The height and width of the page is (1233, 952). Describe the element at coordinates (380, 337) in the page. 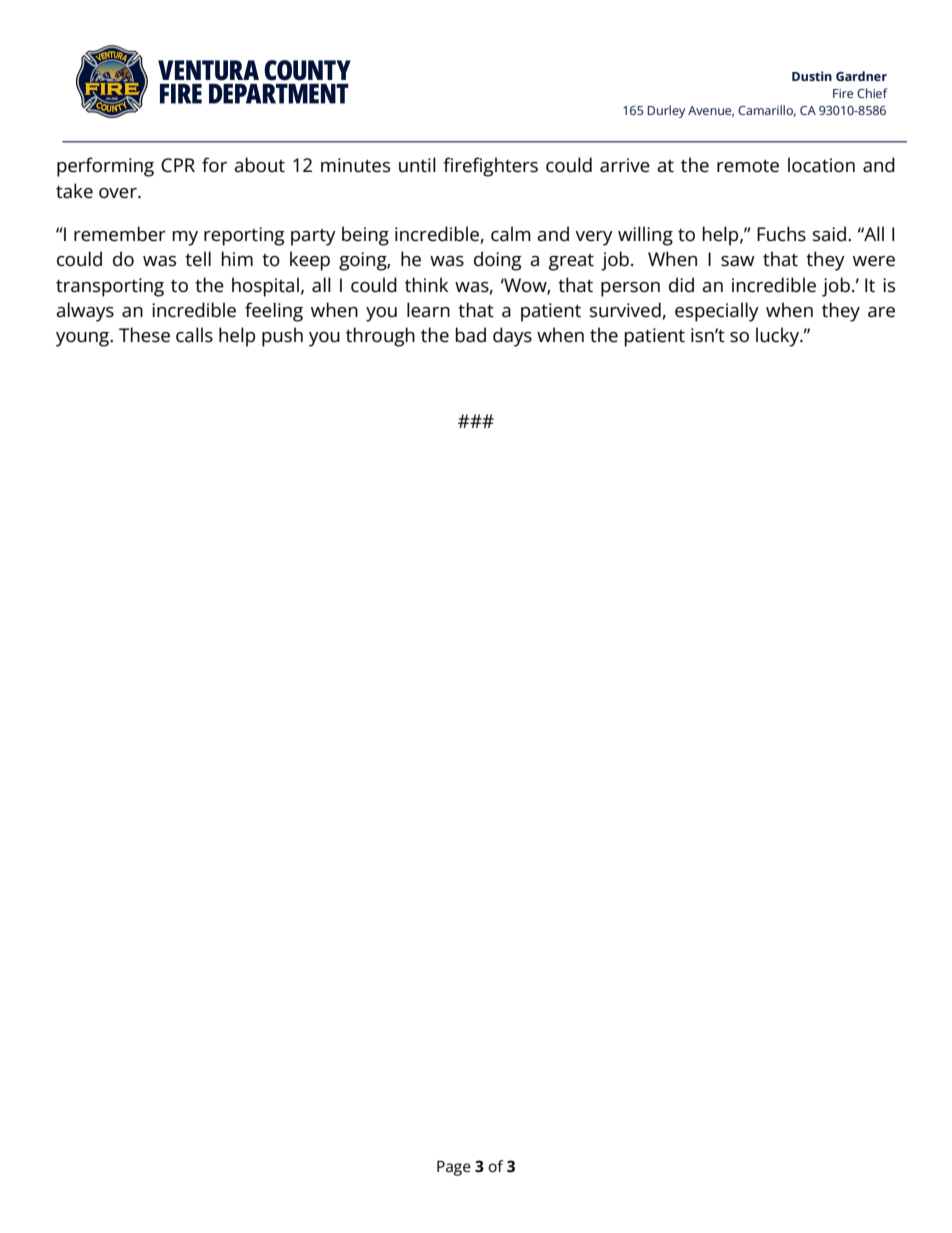

I see `through` at that location.
